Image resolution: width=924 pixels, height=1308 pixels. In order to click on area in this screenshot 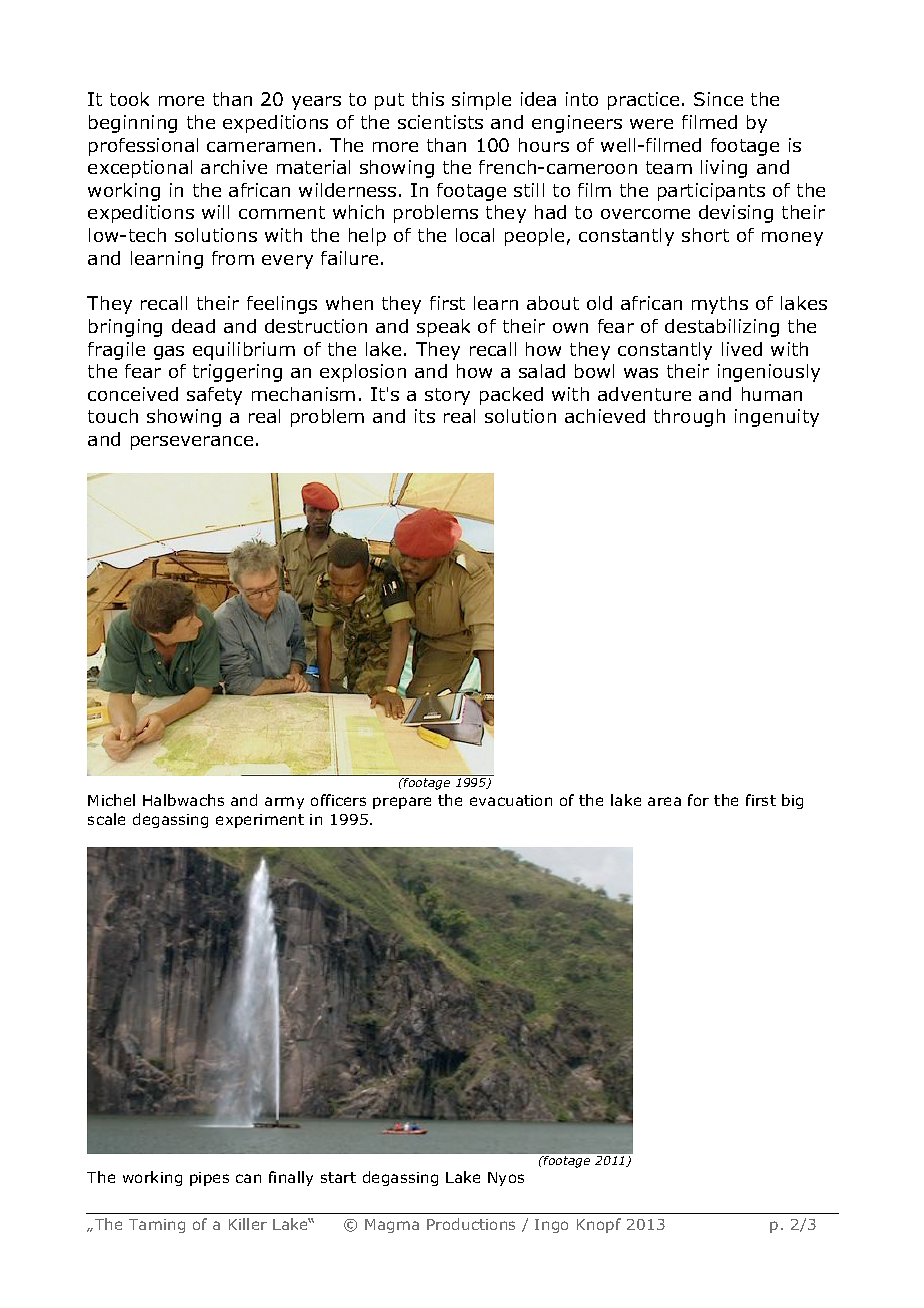, I will do `click(664, 801)`.
